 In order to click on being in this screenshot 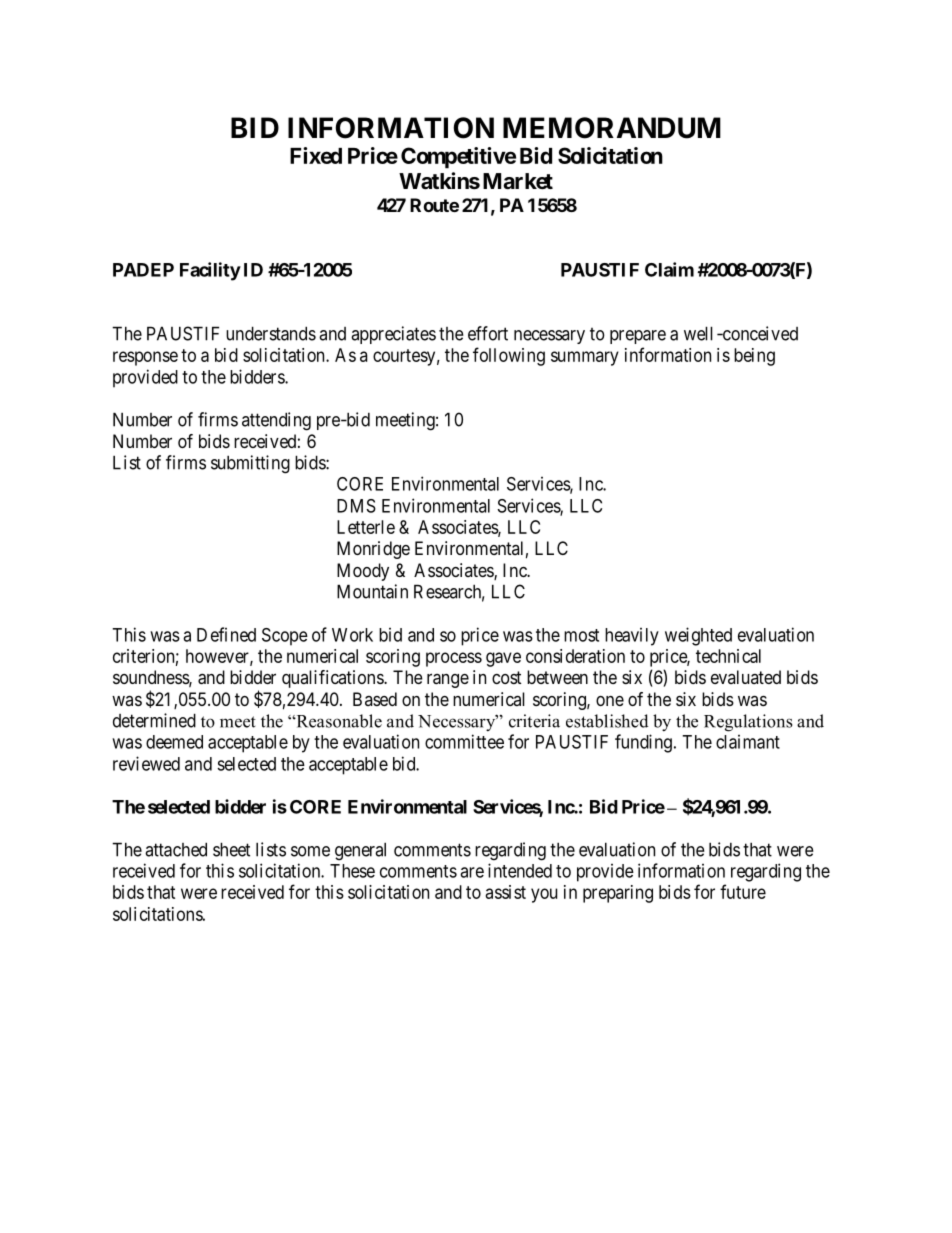, I will do `click(754, 357)`.
